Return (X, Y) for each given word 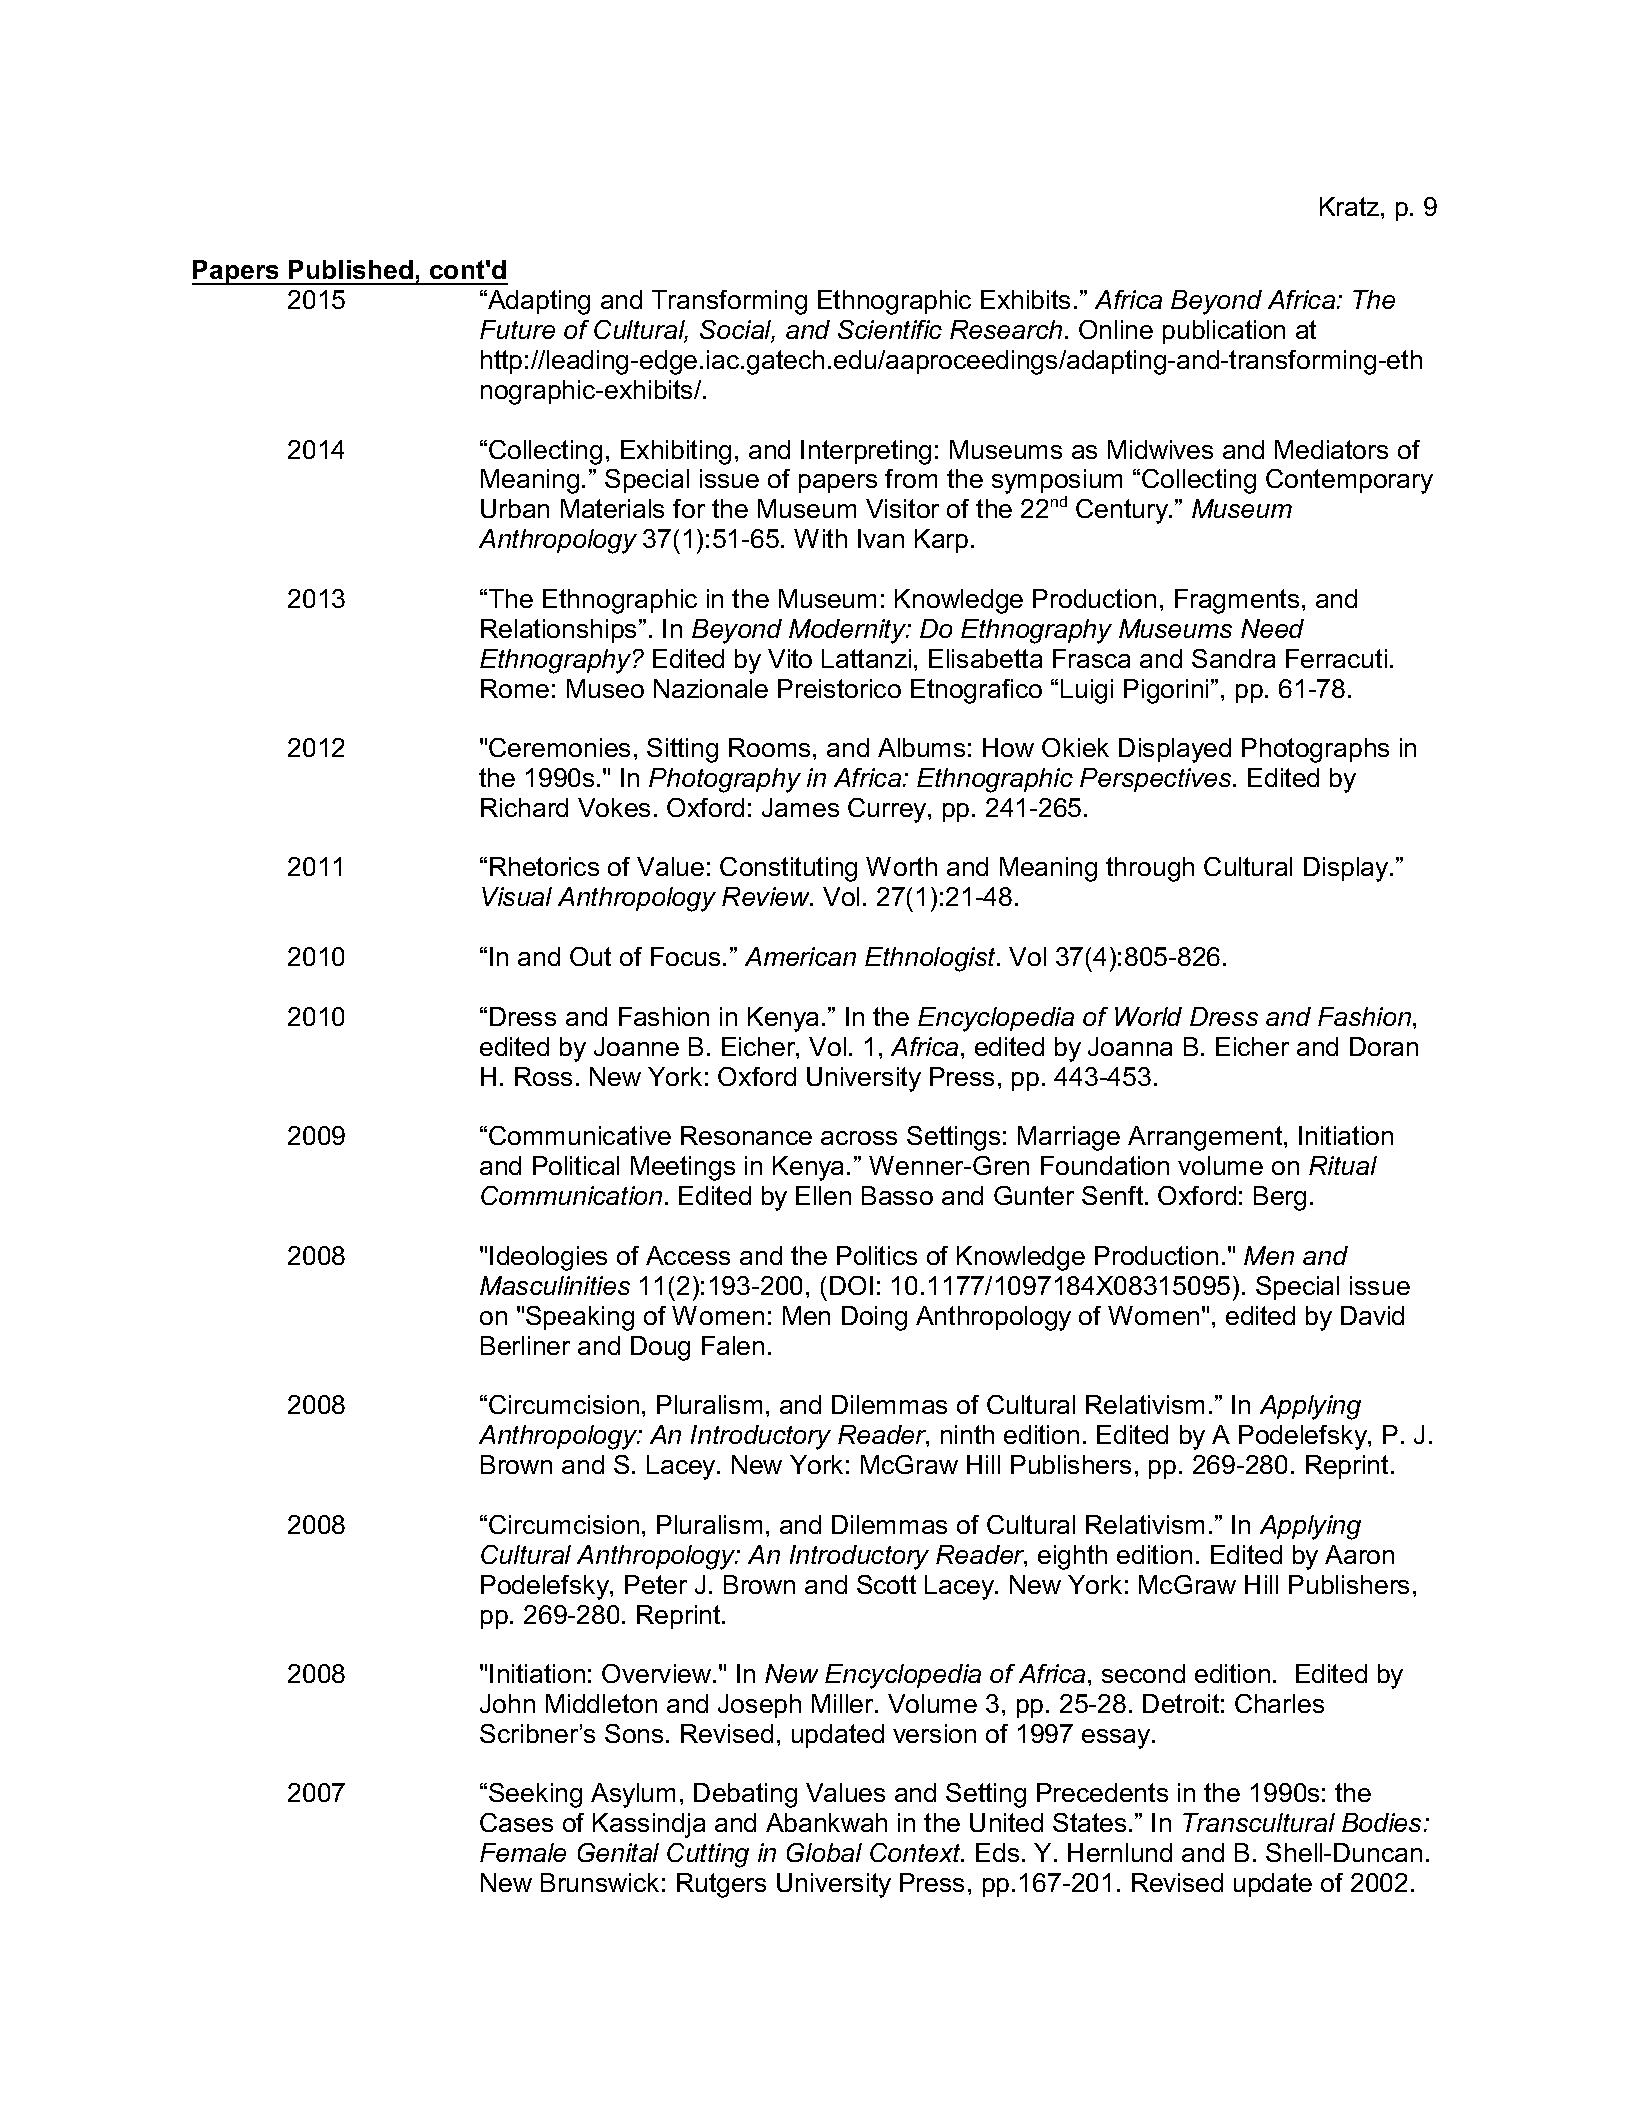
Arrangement (1206, 1138)
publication (1224, 332)
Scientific (890, 329)
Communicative (580, 1135)
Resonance (746, 1135)
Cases (516, 1822)
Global (824, 1852)
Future (517, 329)
